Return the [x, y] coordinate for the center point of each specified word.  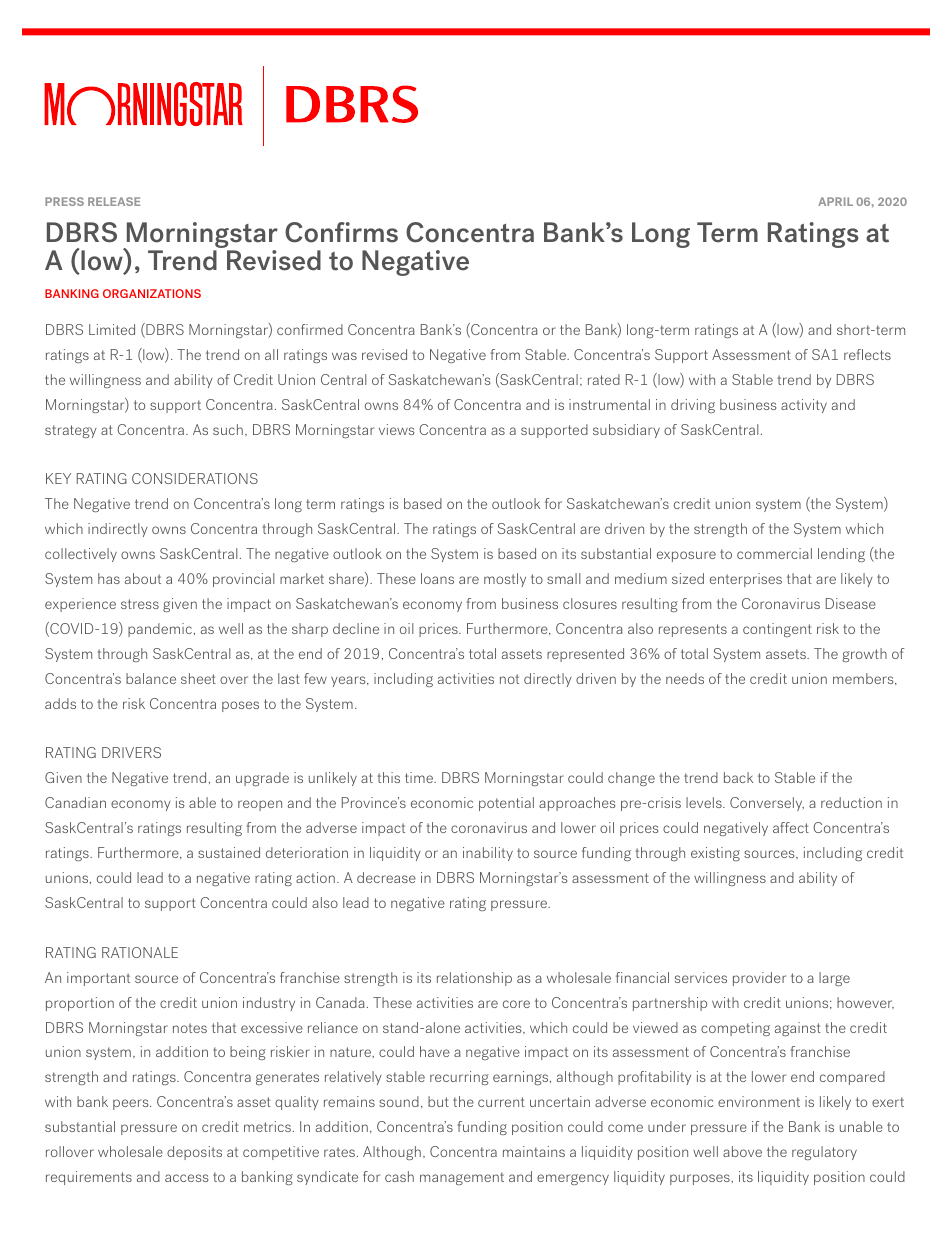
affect [791, 827]
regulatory [824, 1153]
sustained [229, 852]
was [344, 356]
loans [437, 578]
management [462, 1178]
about [143, 578]
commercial [774, 553]
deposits [194, 1153]
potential [506, 804]
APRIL [835, 201]
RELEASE [114, 201]
